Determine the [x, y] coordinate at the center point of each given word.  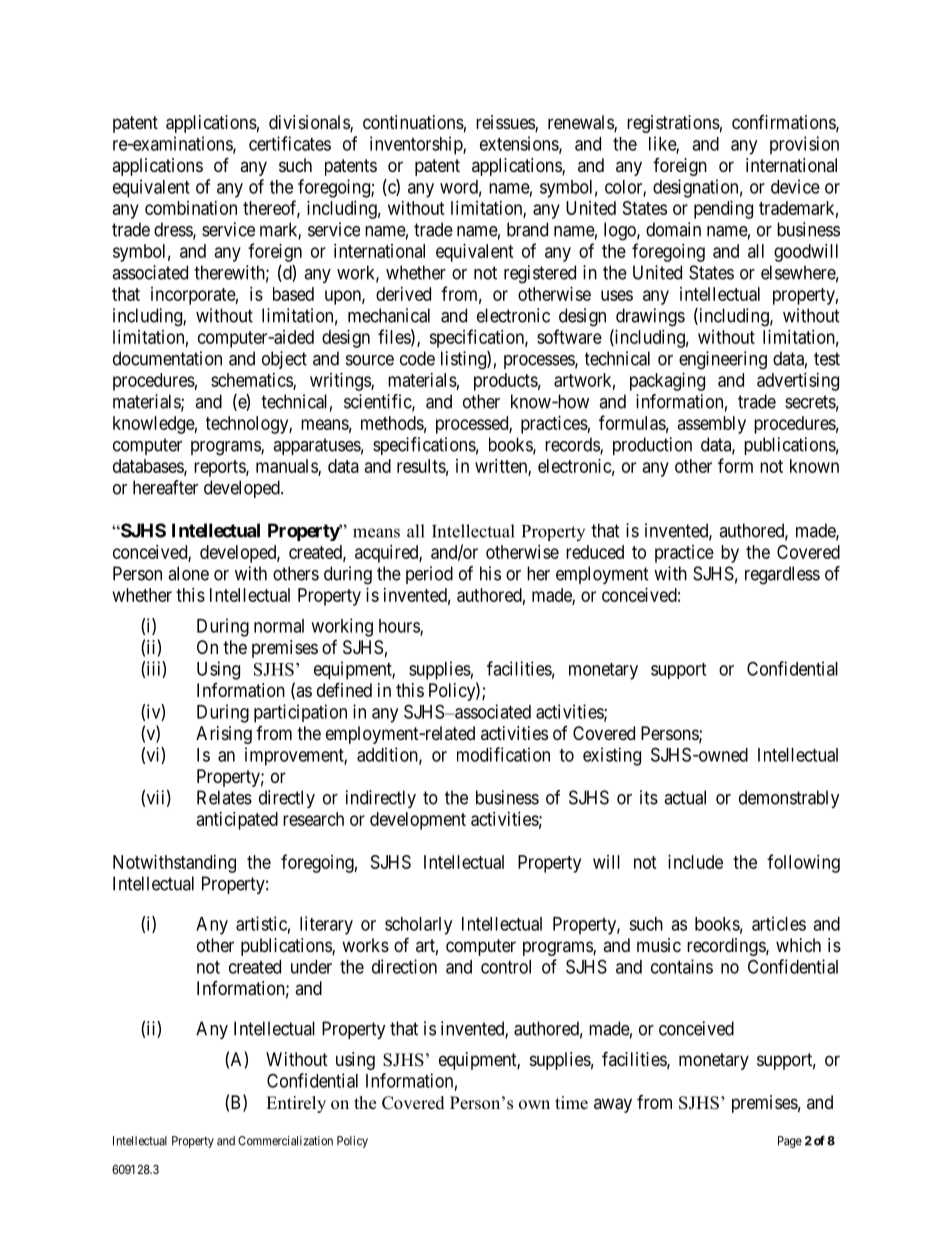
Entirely [296, 1104]
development [418, 821]
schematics [252, 381]
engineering [723, 360]
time [571, 1103]
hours [400, 627]
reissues [506, 123]
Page [790, 1142]
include [695, 862]
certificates [290, 143]
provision [804, 145]
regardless [782, 575]
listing [464, 360]
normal [279, 626]
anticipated [237, 821]
